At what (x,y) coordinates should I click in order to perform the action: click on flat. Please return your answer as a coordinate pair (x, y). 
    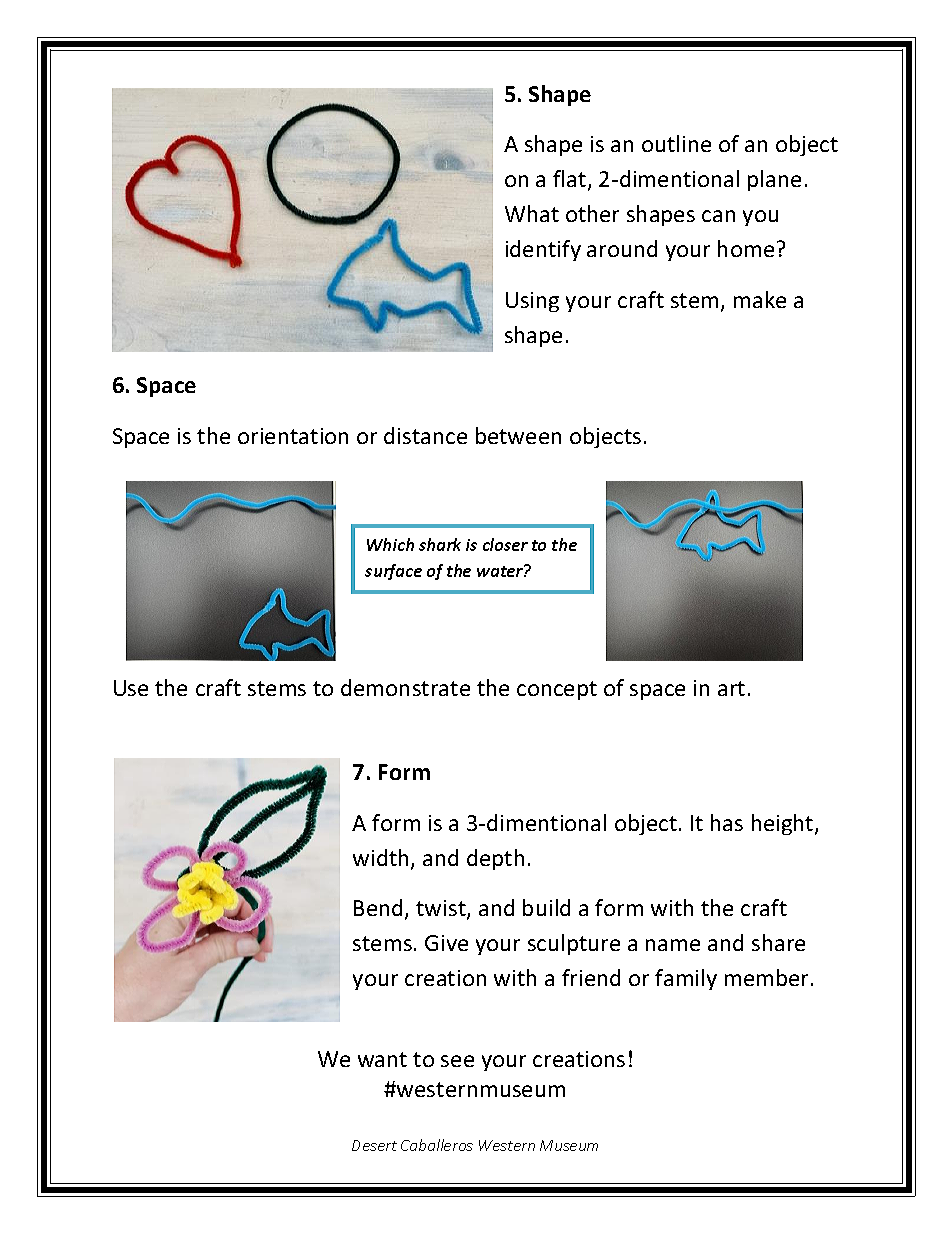
    Looking at the image, I should click on (571, 180).
